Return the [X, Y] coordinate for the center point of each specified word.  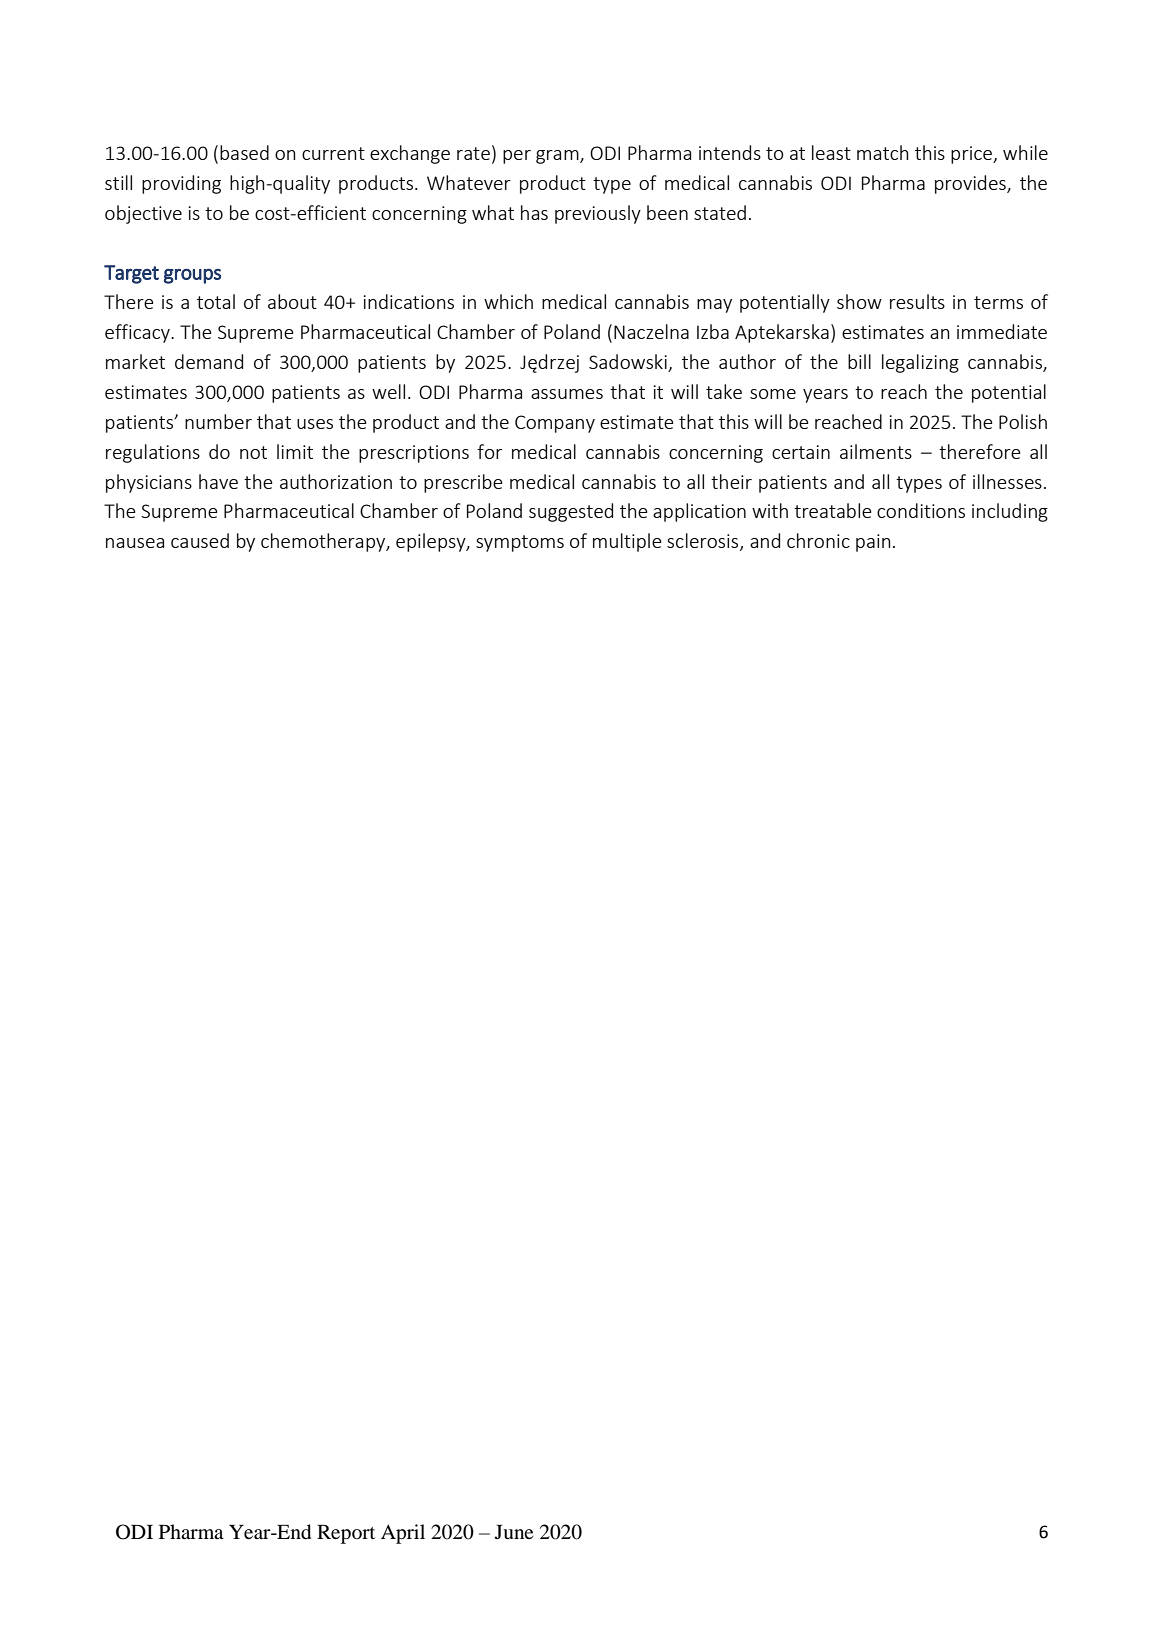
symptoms [520, 543]
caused [200, 540]
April [403, 1534]
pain [873, 543]
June [514, 1532]
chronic [818, 540]
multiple [627, 542]
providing [181, 184]
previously [598, 214]
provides [971, 184]
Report [346, 1534]
